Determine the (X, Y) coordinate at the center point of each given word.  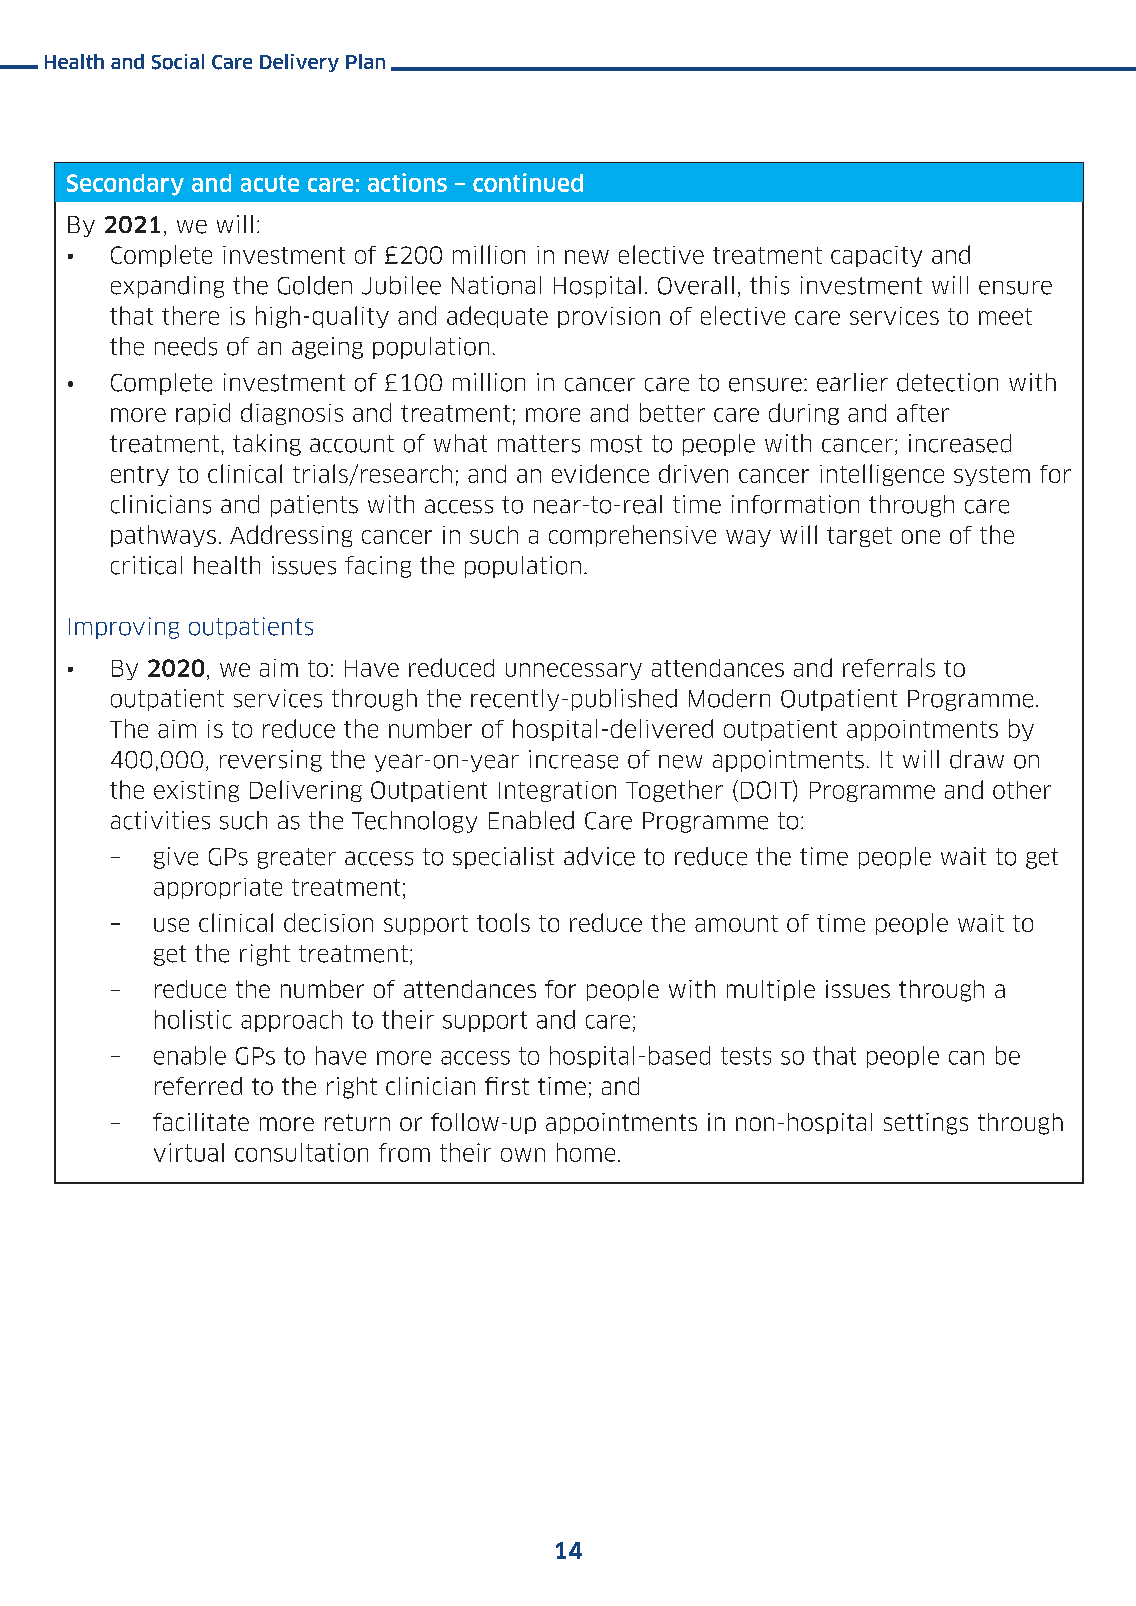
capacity (876, 256)
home (586, 1152)
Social (178, 62)
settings (926, 1124)
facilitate (201, 1122)
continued (528, 182)
